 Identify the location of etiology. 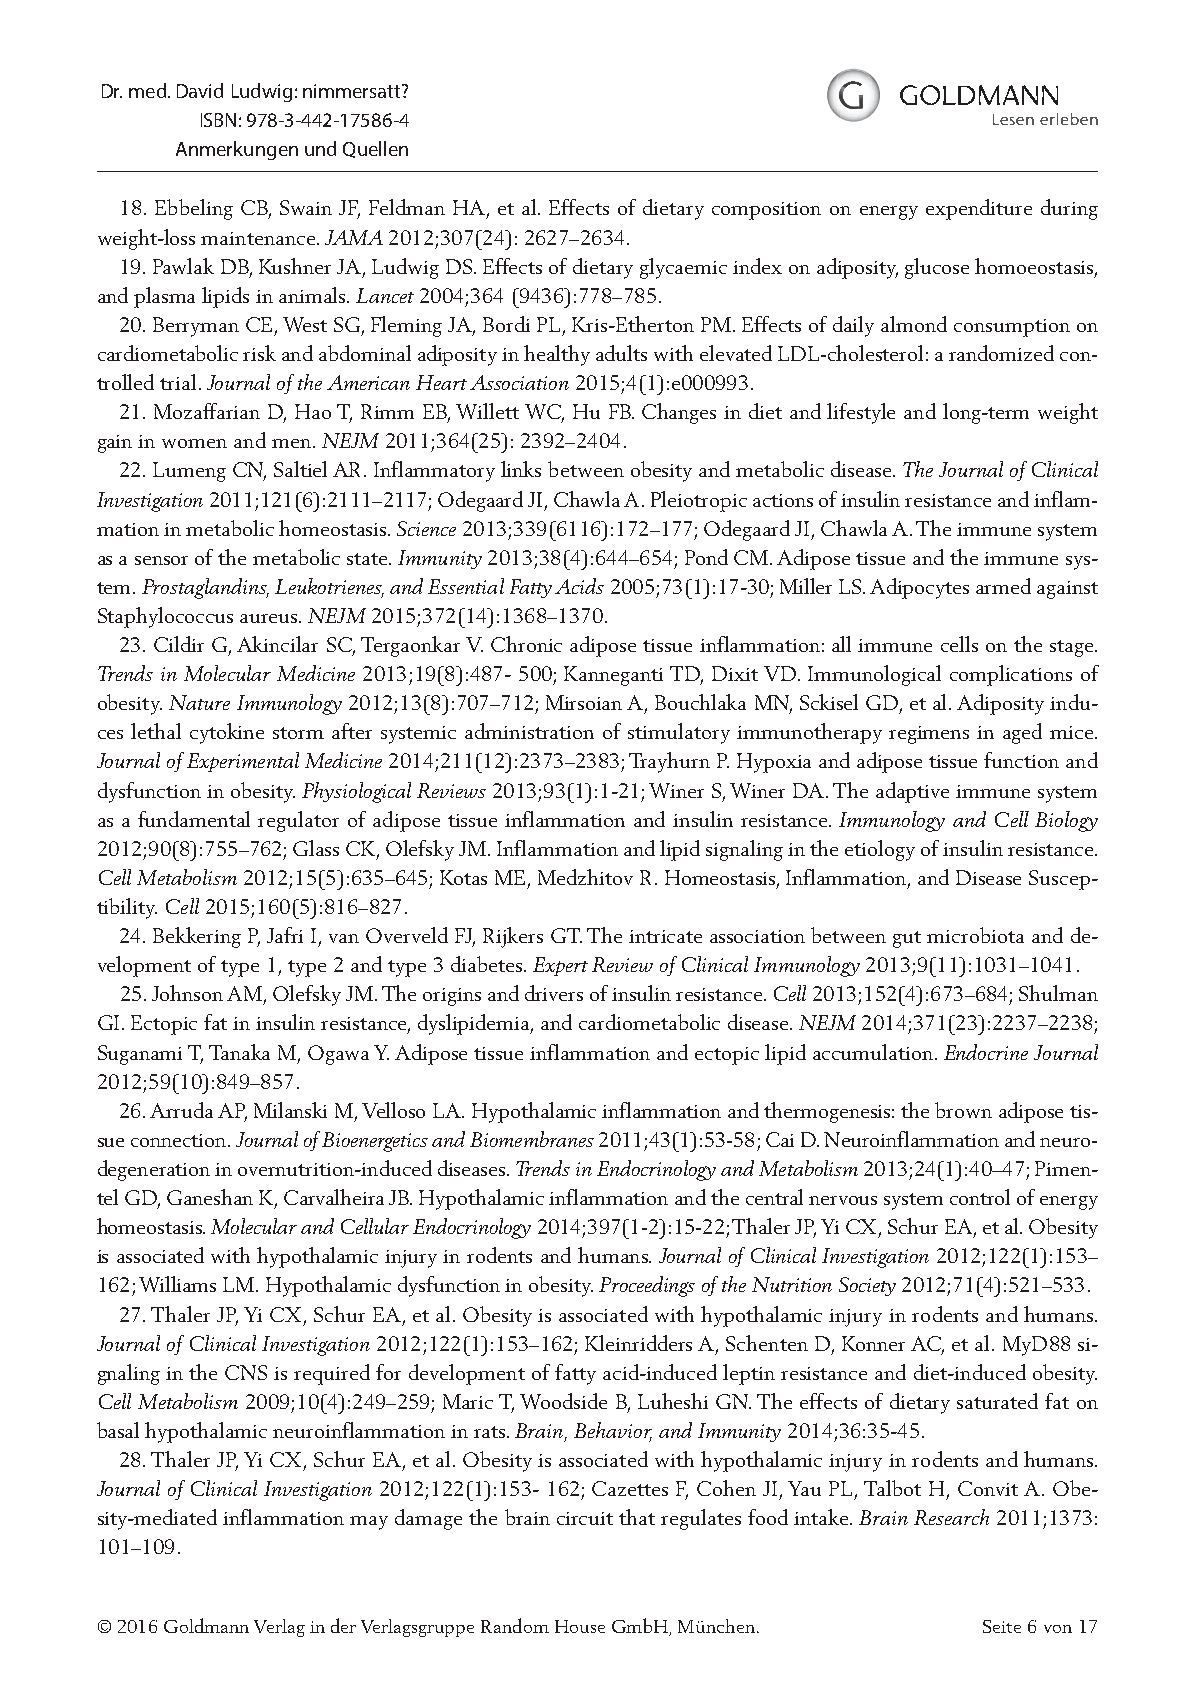
(880, 850).
